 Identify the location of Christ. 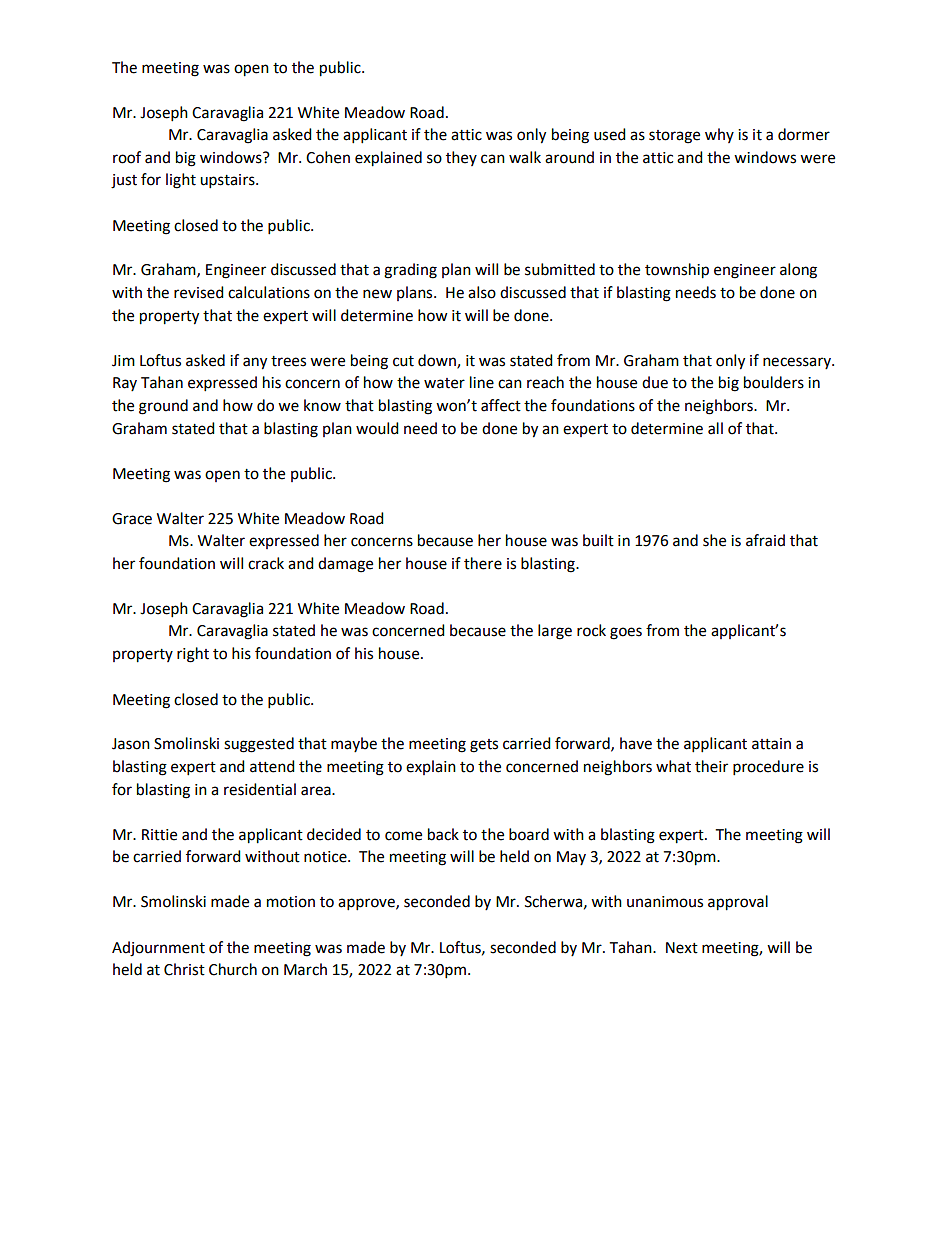
(184, 969).
